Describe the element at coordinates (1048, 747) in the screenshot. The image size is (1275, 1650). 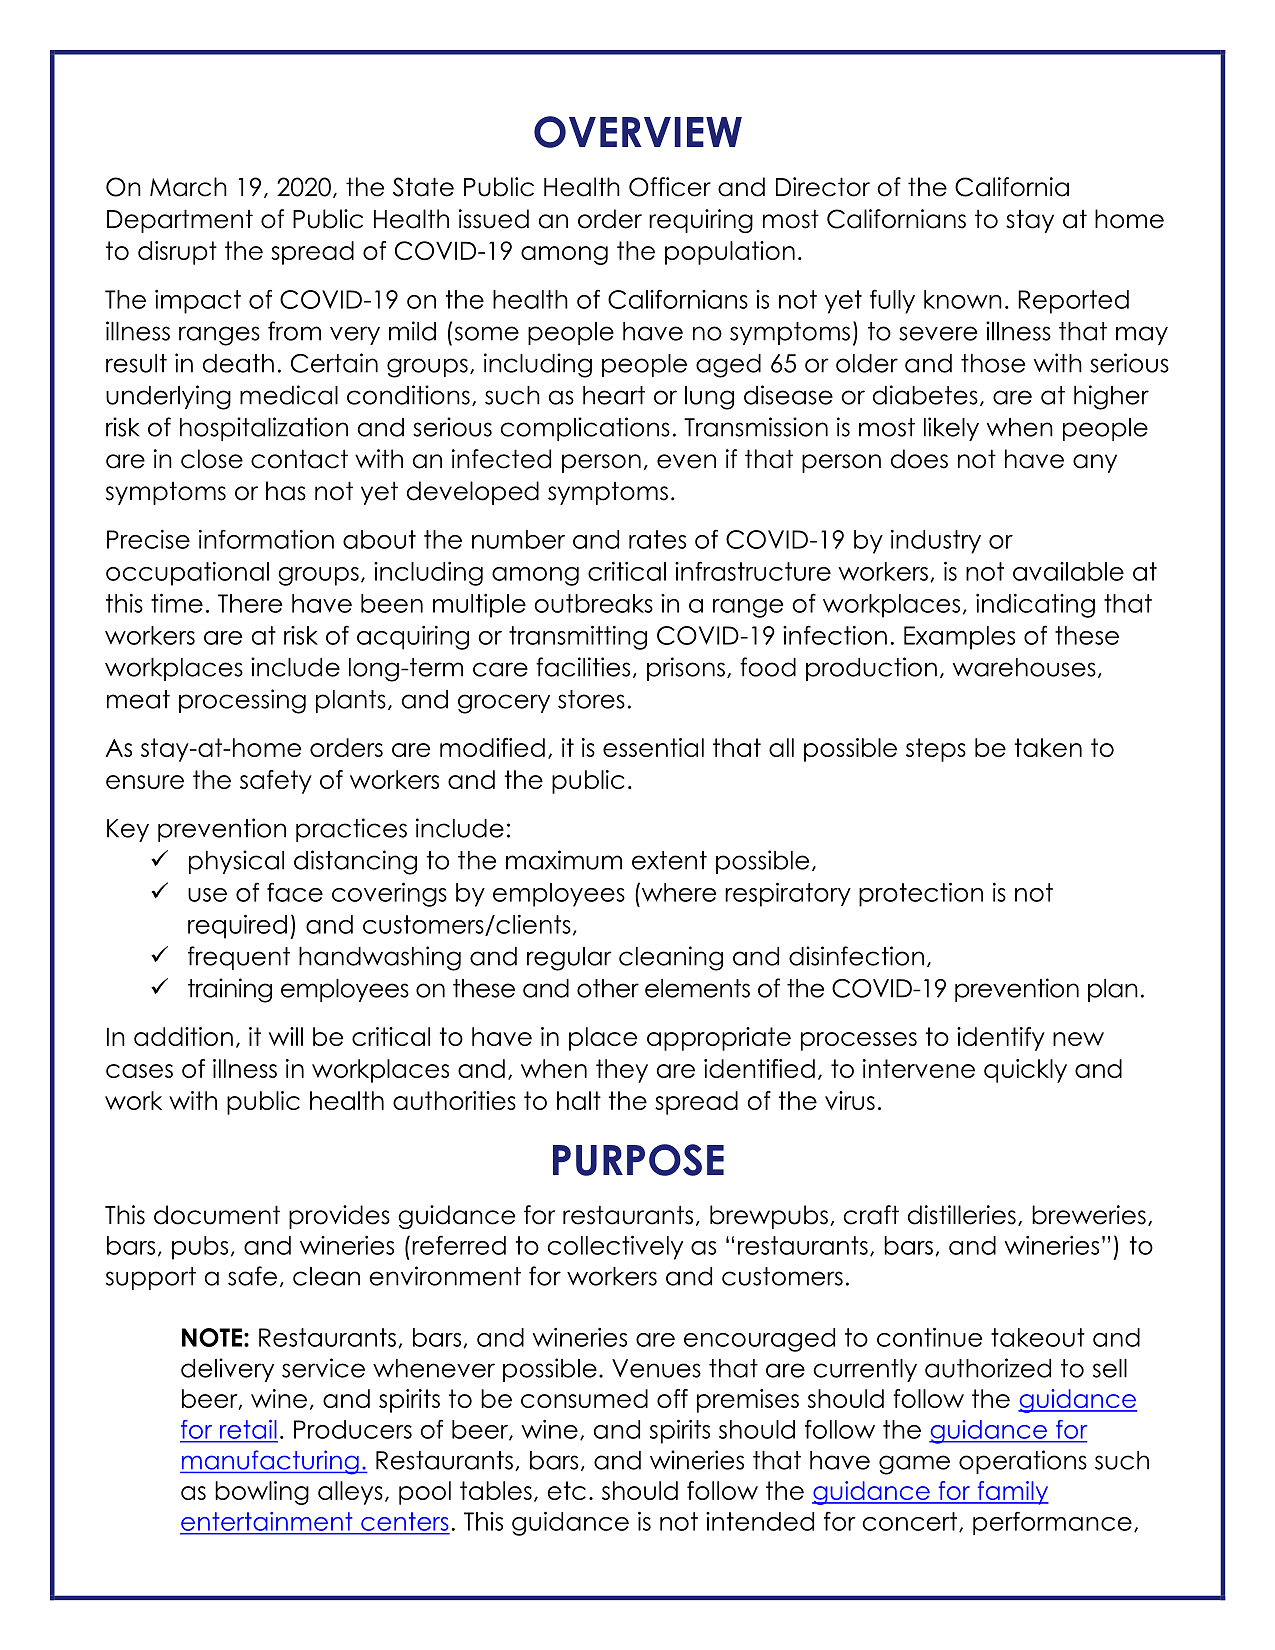
I see `taken` at that location.
